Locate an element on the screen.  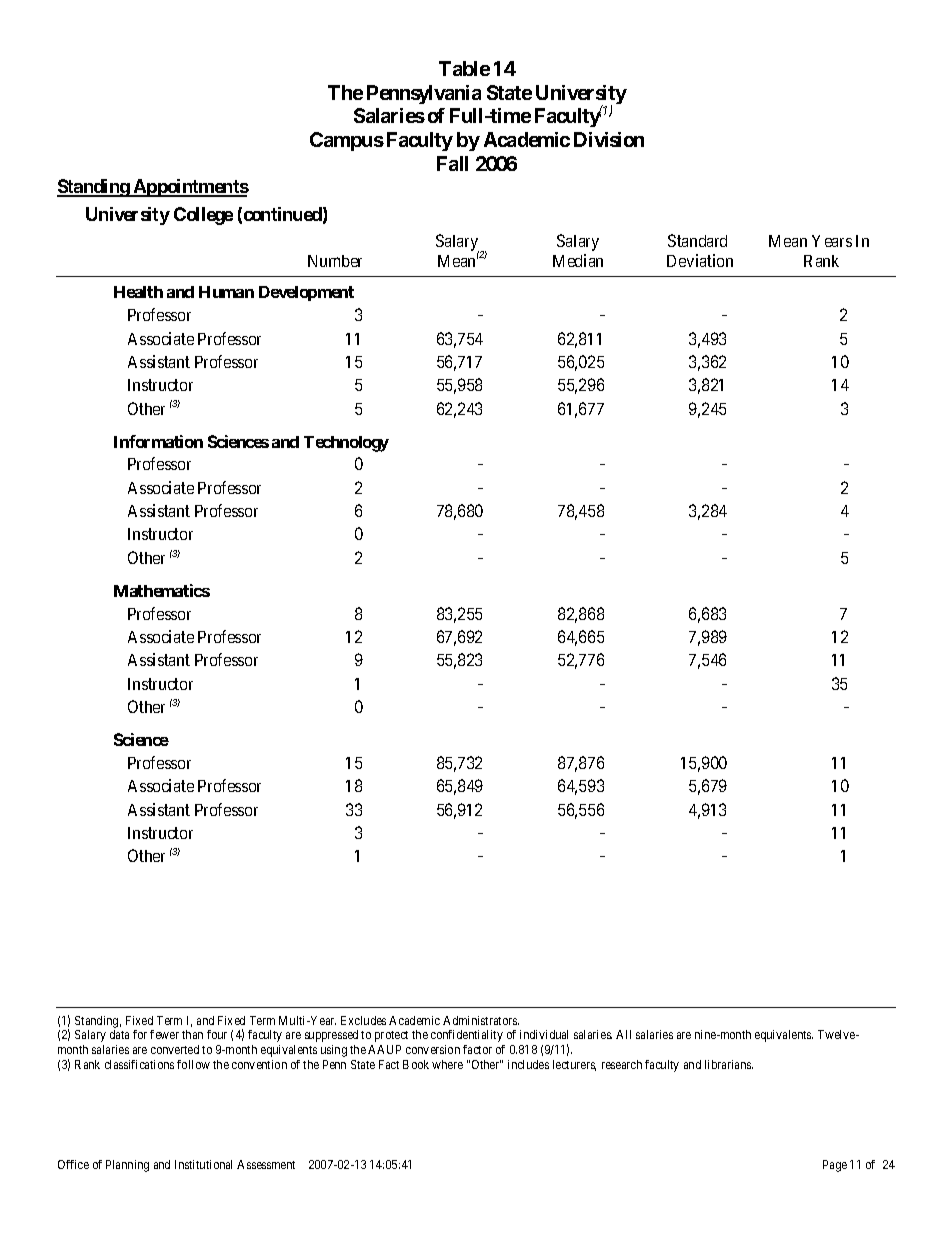
Median is located at coordinates (578, 260).
